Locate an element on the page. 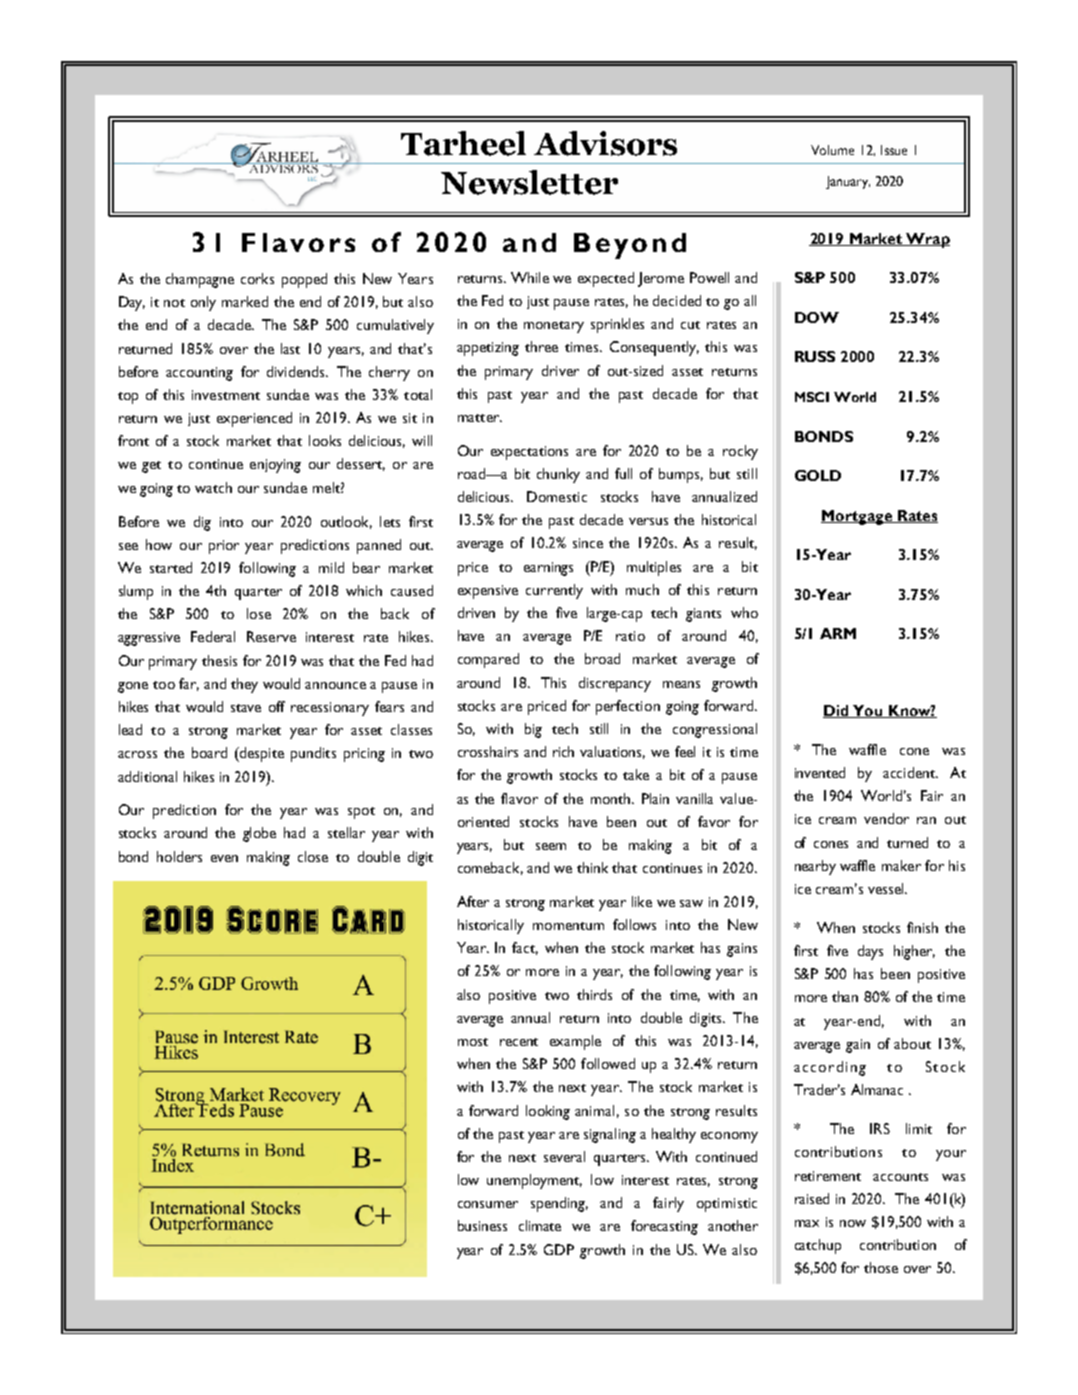 This page has width=1078, height=1395. even is located at coordinates (224, 858).
